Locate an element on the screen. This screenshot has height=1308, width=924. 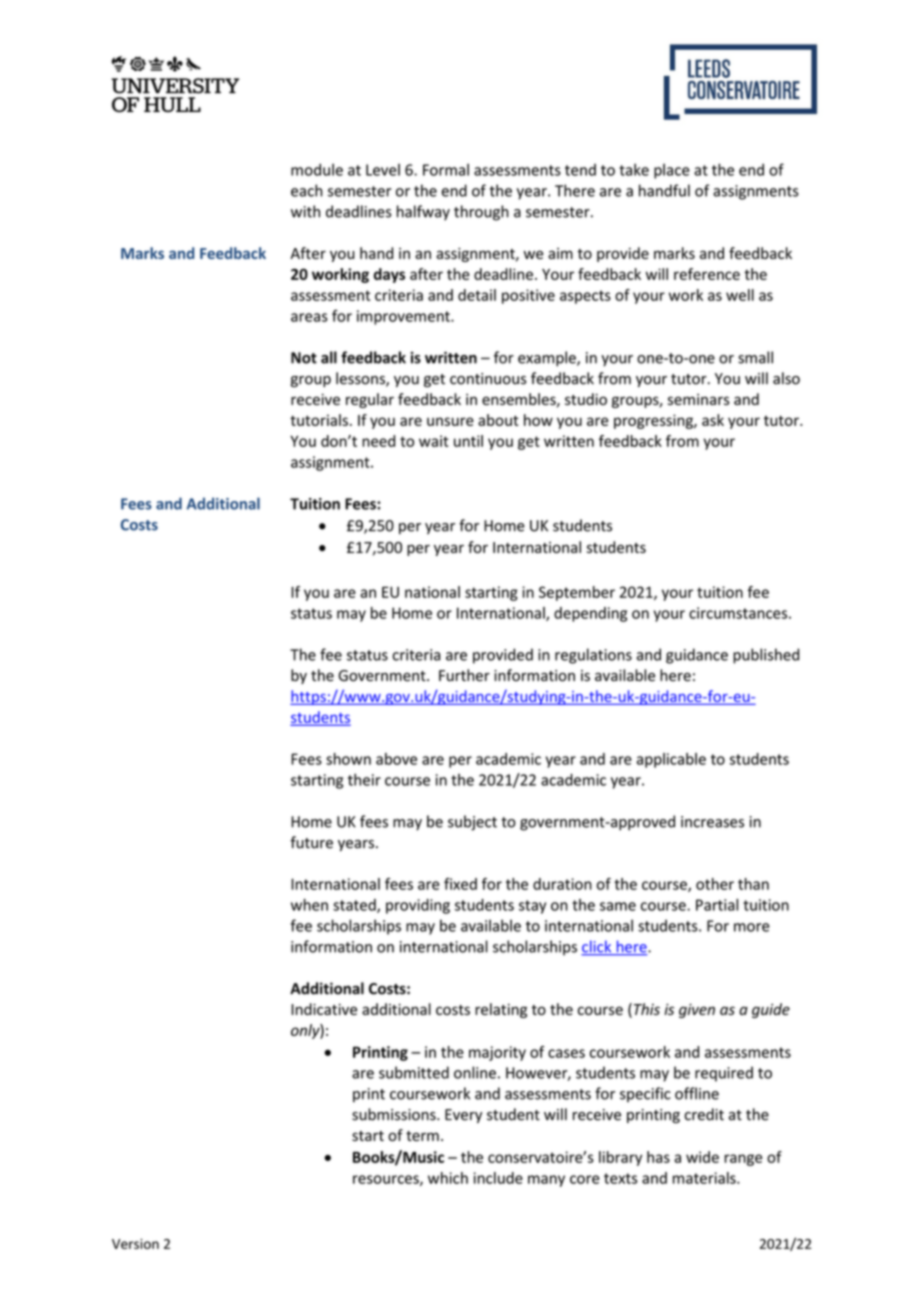
place is located at coordinates (672, 171).
